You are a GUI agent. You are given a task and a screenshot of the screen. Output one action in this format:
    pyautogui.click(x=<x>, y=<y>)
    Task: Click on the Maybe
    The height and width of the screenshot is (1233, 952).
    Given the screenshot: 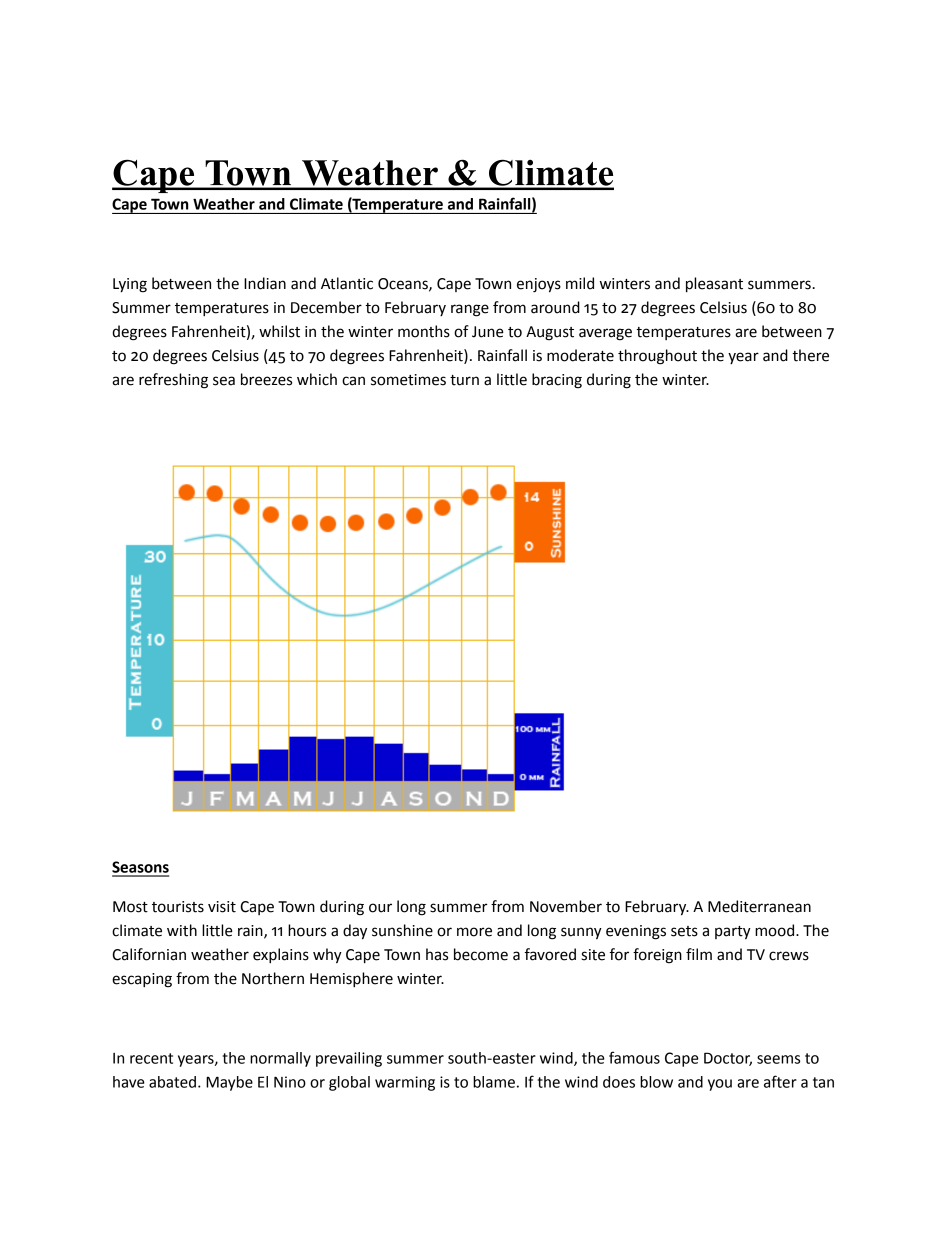 What is the action you would take?
    pyautogui.click(x=229, y=1083)
